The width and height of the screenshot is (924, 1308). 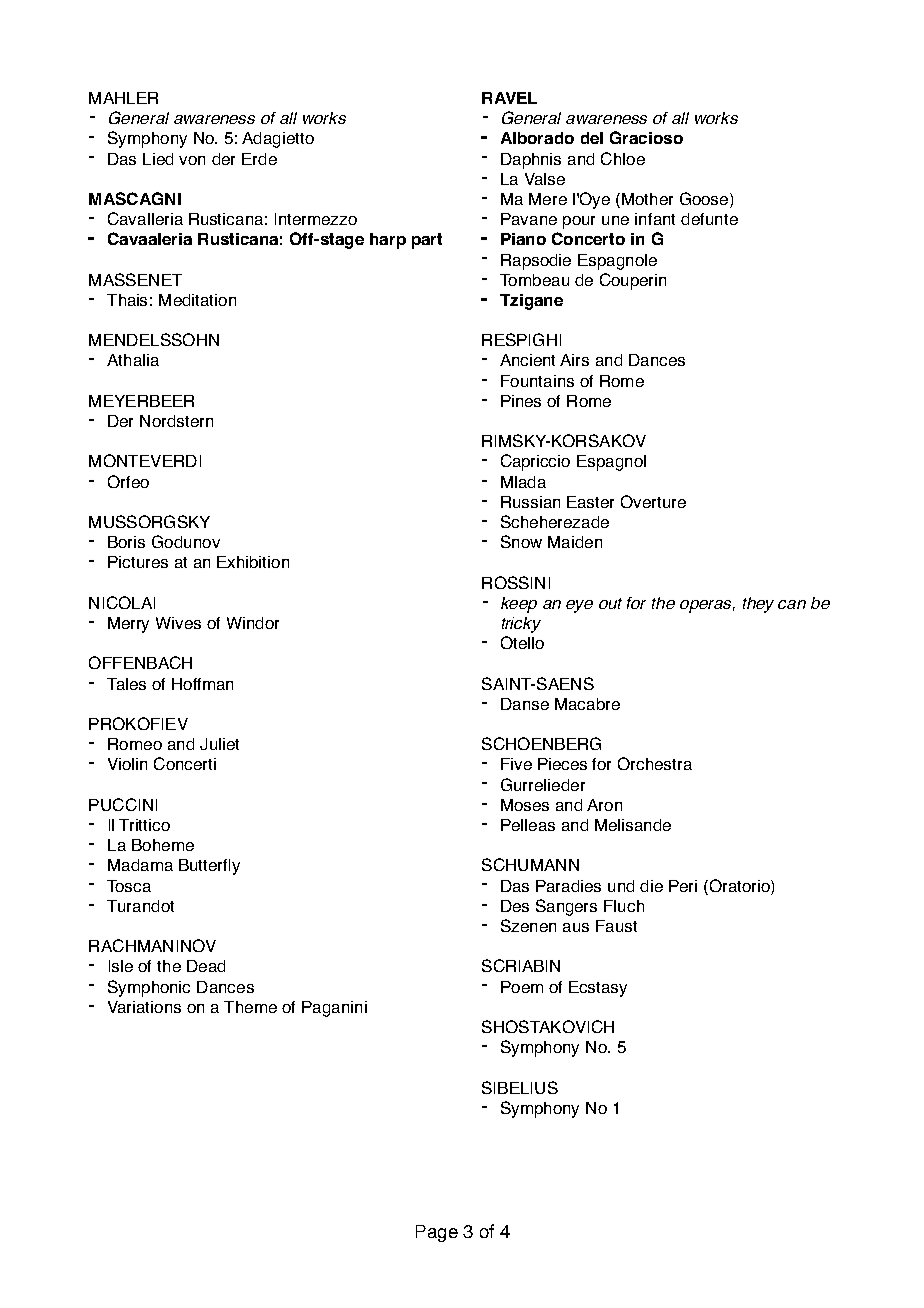 I want to click on Pines, so click(x=521, y=401).
